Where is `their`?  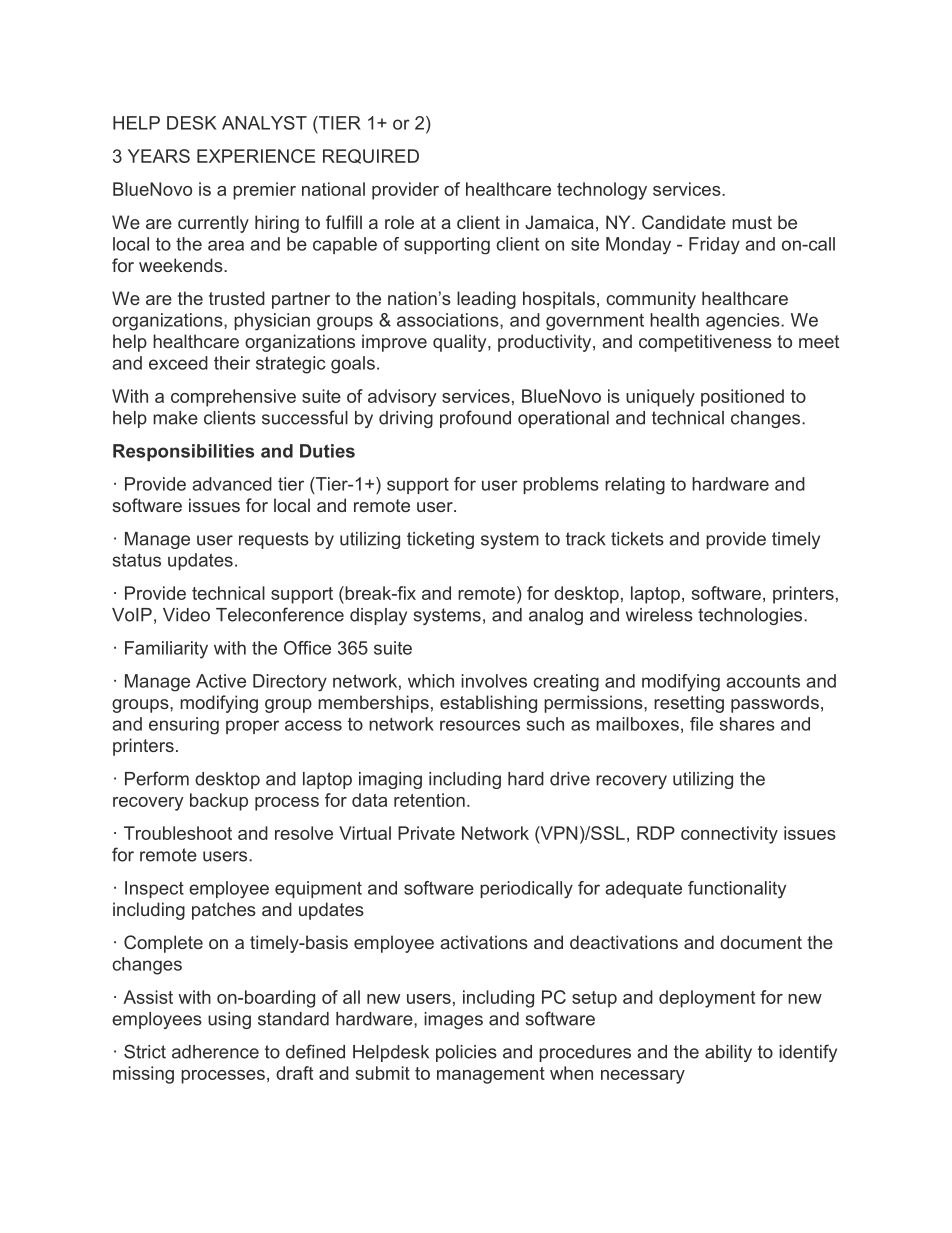
their is located at coordinates (232, 363).
